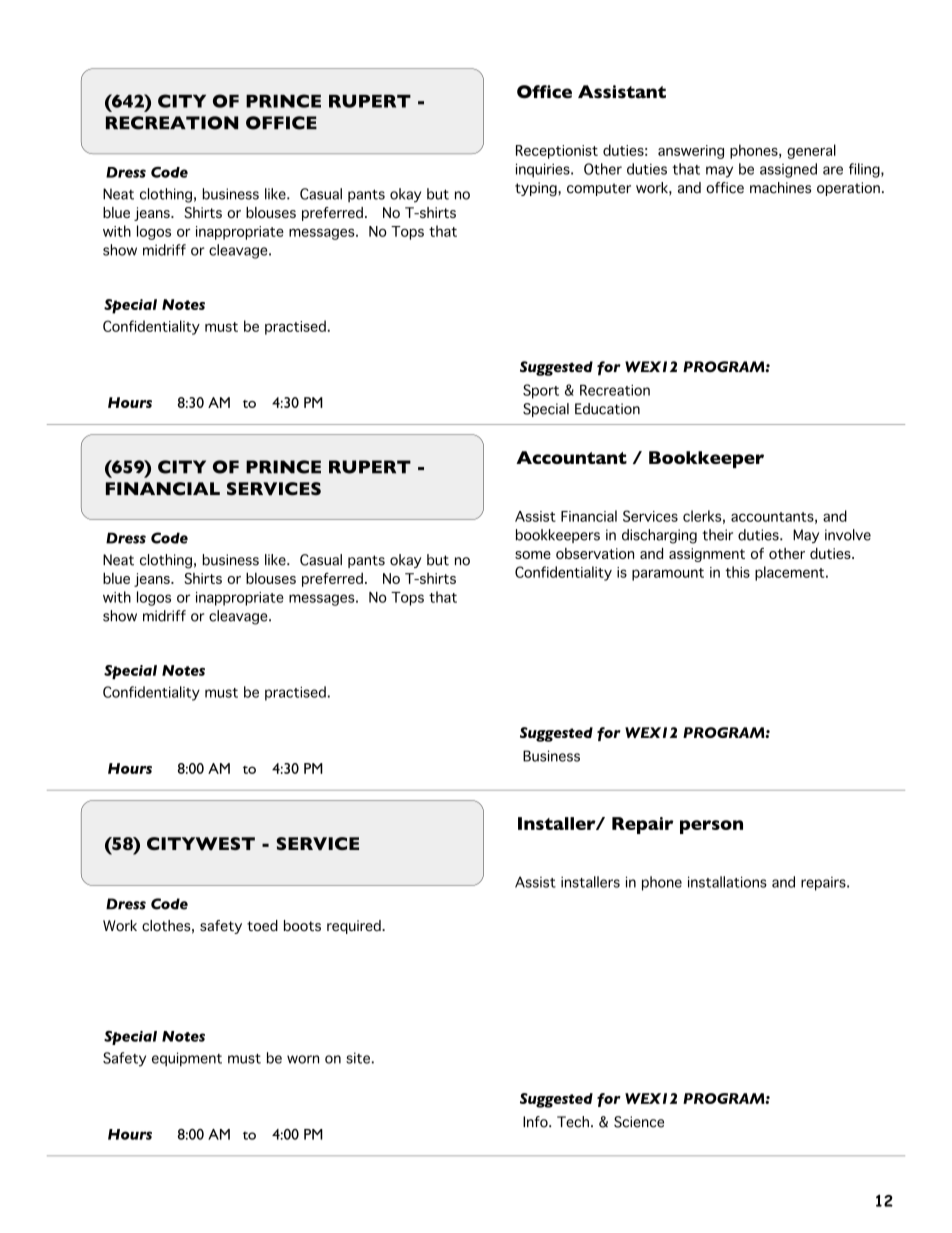 The image size is (952, 1233). I want to click on observation, so click(595, 553).
